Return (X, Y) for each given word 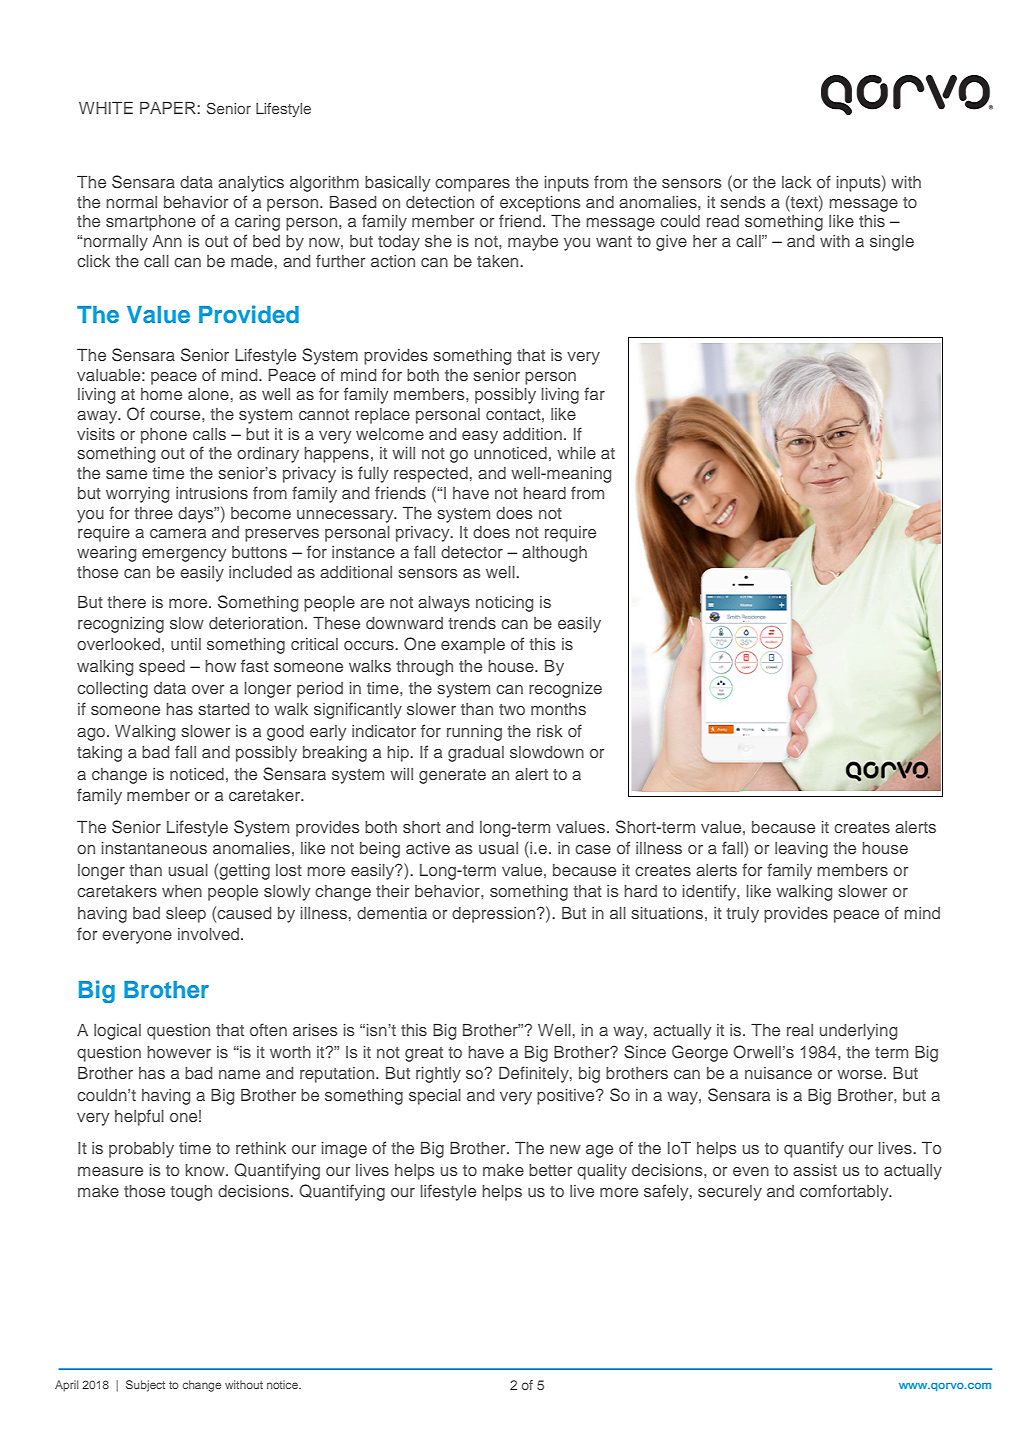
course (176, 415)
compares (472, 185)
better (550, 1170)
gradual (476, 754)
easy (480, 437)
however (179, 1052)
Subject (145, 1386)
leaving (801, 850)
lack (797, 182)
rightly (438, 1075)
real (800, 1030)
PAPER (168, 107)
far (594, 393)
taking (99, 754)
